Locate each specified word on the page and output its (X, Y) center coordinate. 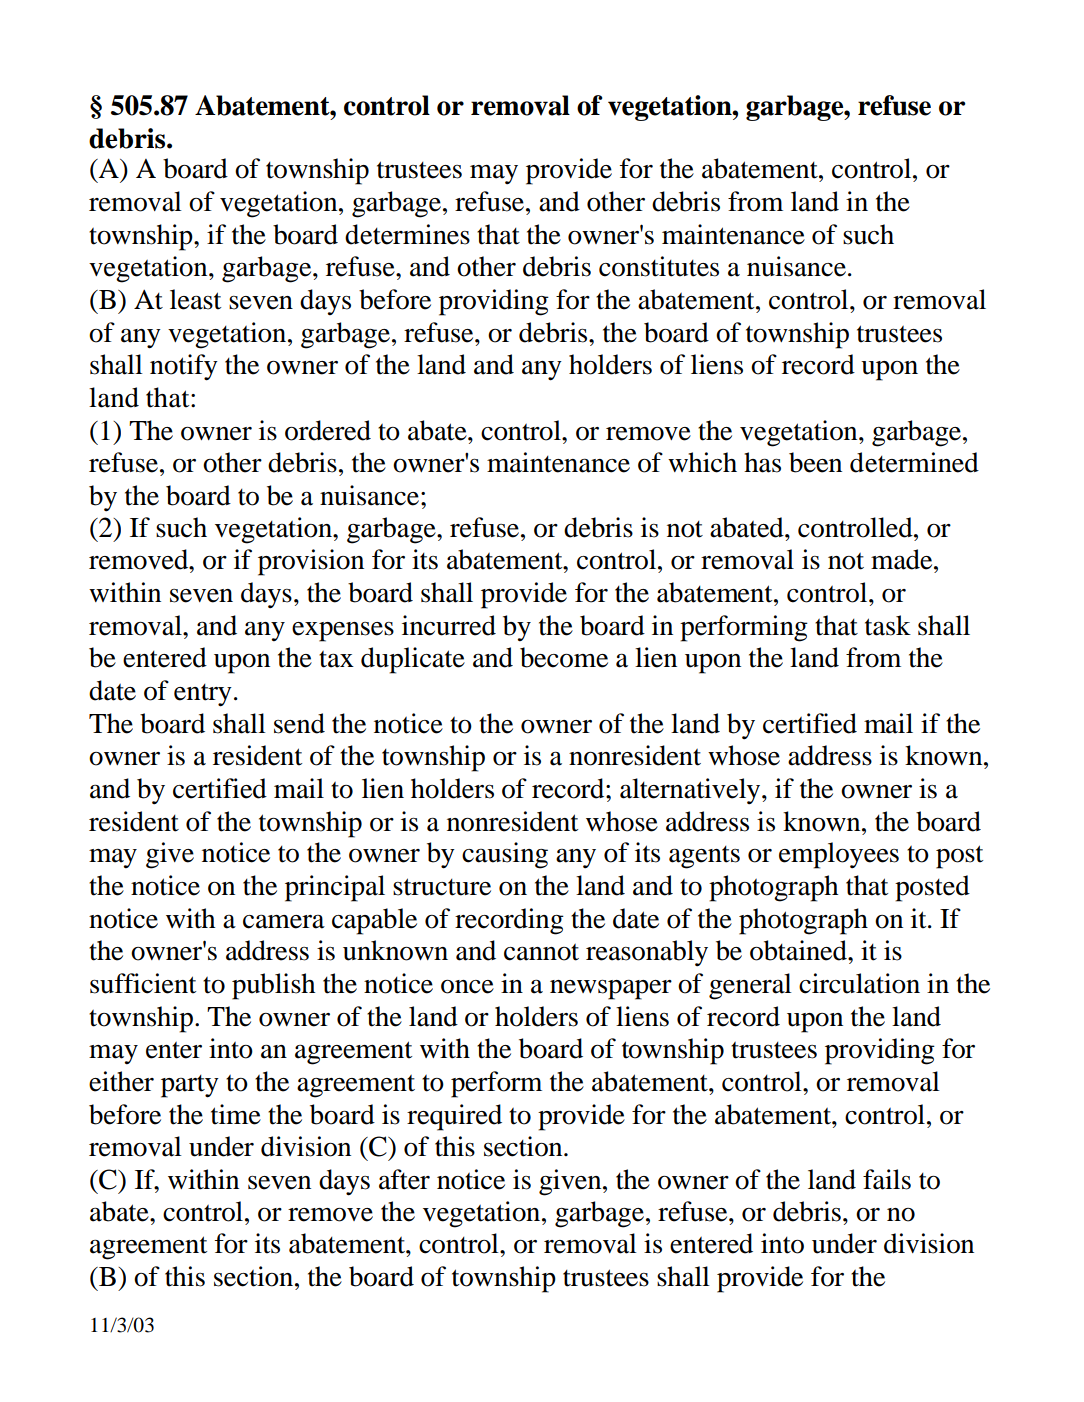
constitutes (659, 266)
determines (407, 234)
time (236, 1114)
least (195, 299)
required (454, 1117)
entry (203, 695)
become (564, 657)
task (888, 625)
